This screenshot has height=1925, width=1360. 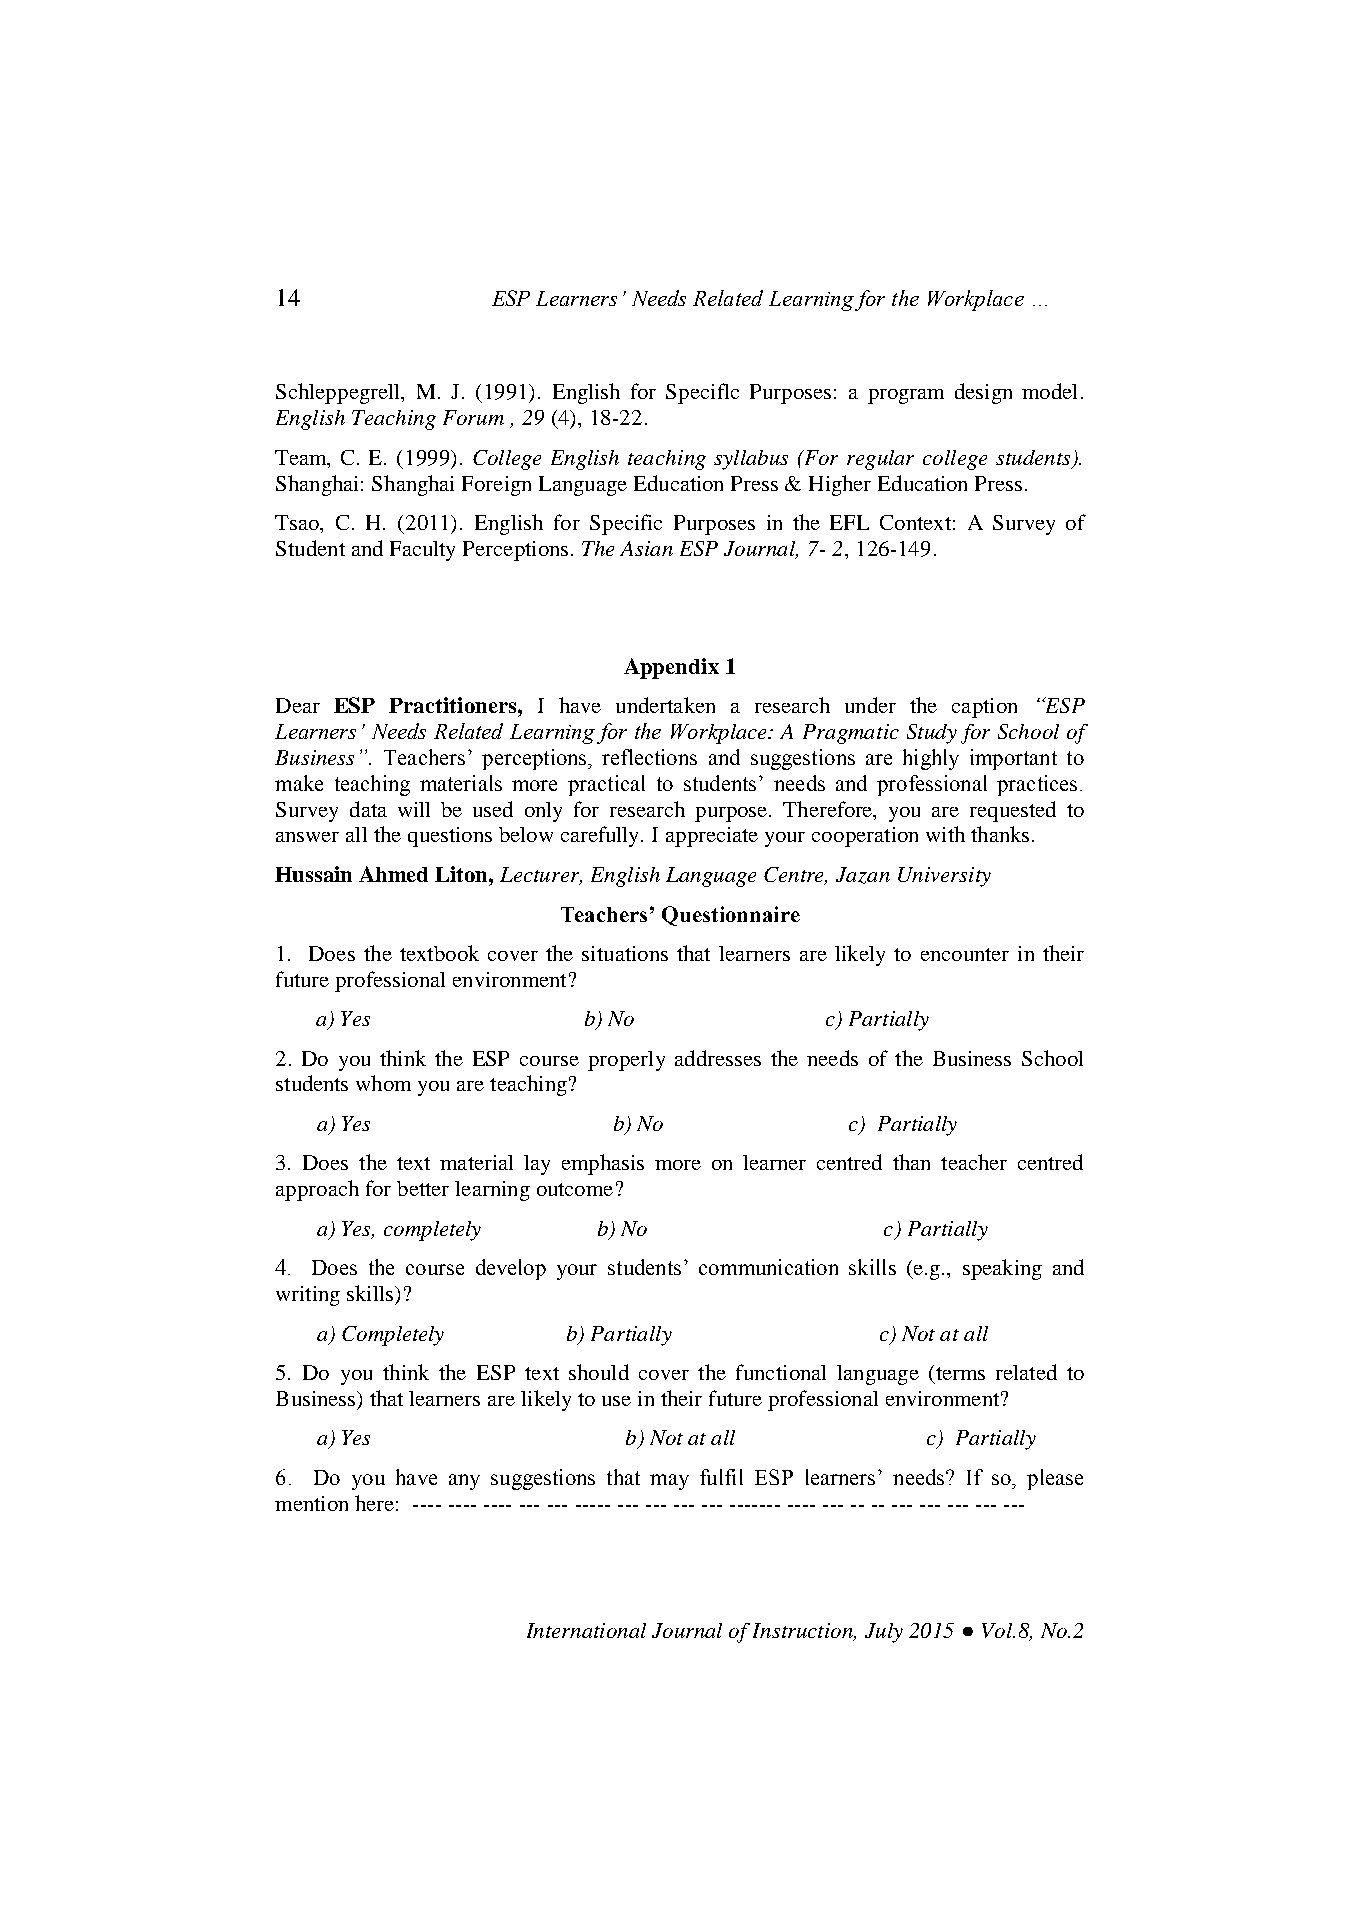 I want to click on whom, so click(x=383, y=1083).
